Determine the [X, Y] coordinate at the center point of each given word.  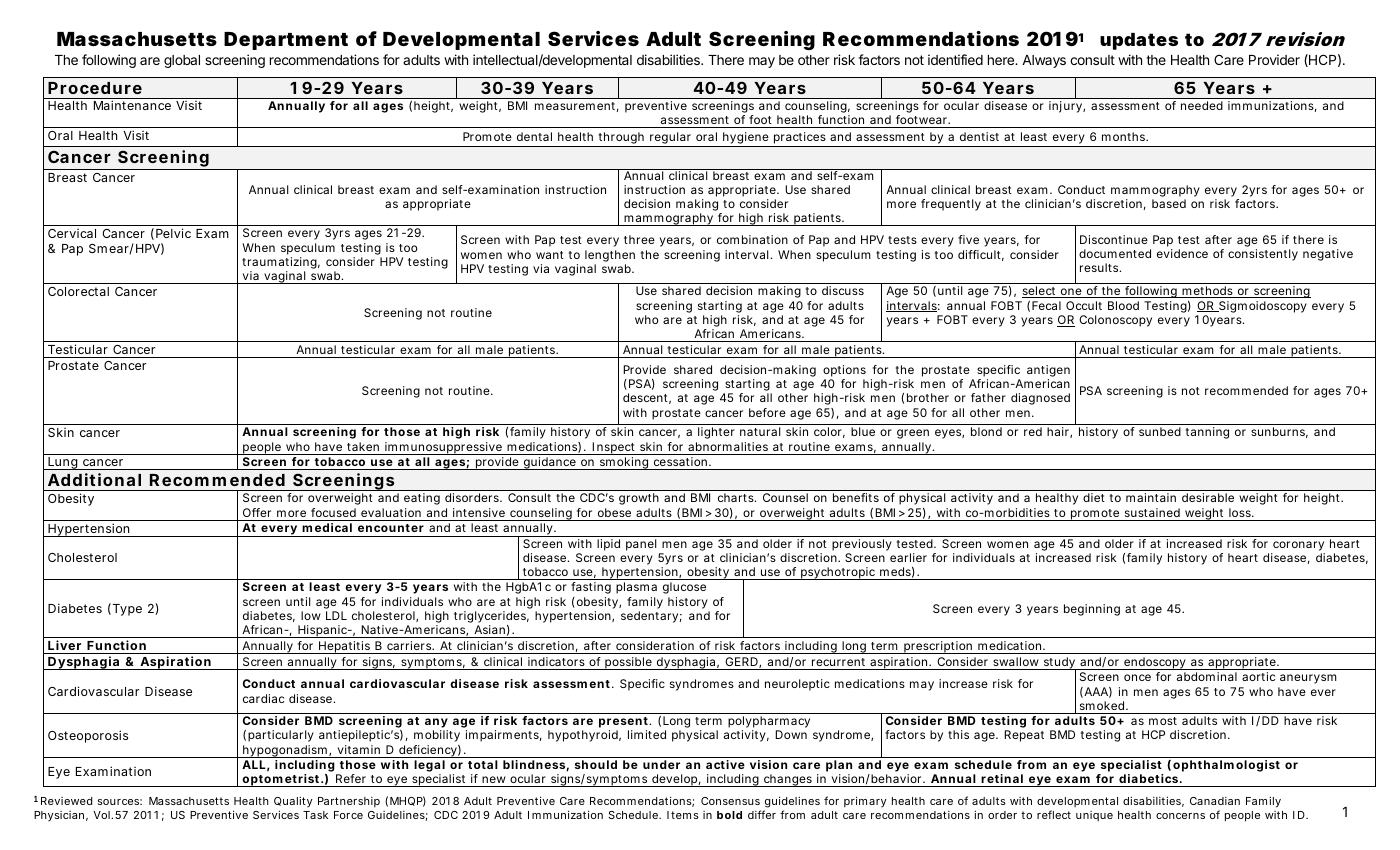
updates [1139, 41]
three [639, 239]
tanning [1207, 433]
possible [628, 663]
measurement [577, 107]
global [182, 61]
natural [760, 431]
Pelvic [173, 233]
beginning [1092, 610]
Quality [293, 803]
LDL [336, 615]
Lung [63, 463]
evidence [1182, 253]
